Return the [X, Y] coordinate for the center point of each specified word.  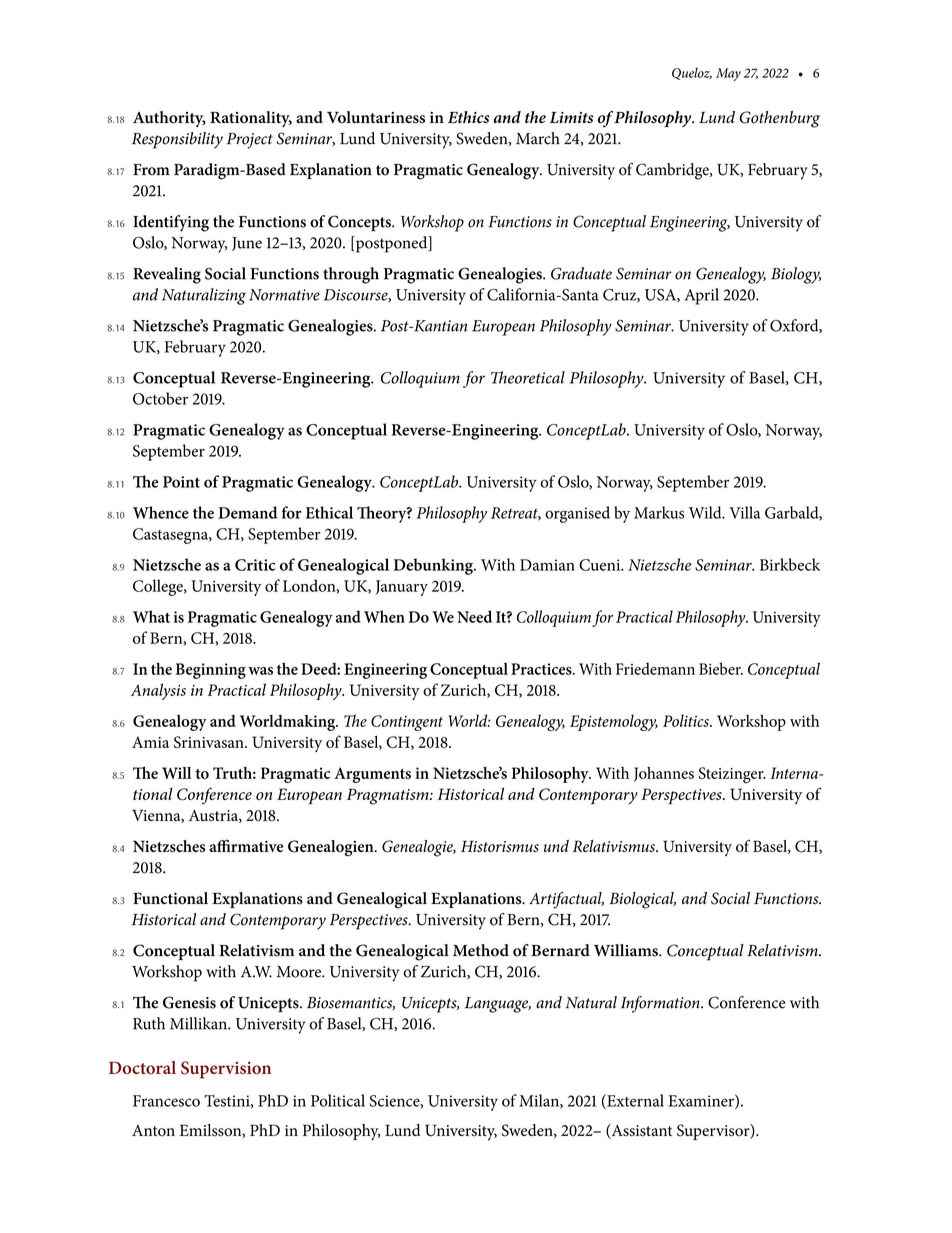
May [728, 74]
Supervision [226, 1070]
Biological [642, 900]
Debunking [434, 566]
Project [250, 141]
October [160, 398]
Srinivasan [210, 742]
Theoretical [528, 377]
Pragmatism [389, 796]
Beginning [211, 671]
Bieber [721, 668]
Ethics [469, 117]
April [702, 296]
